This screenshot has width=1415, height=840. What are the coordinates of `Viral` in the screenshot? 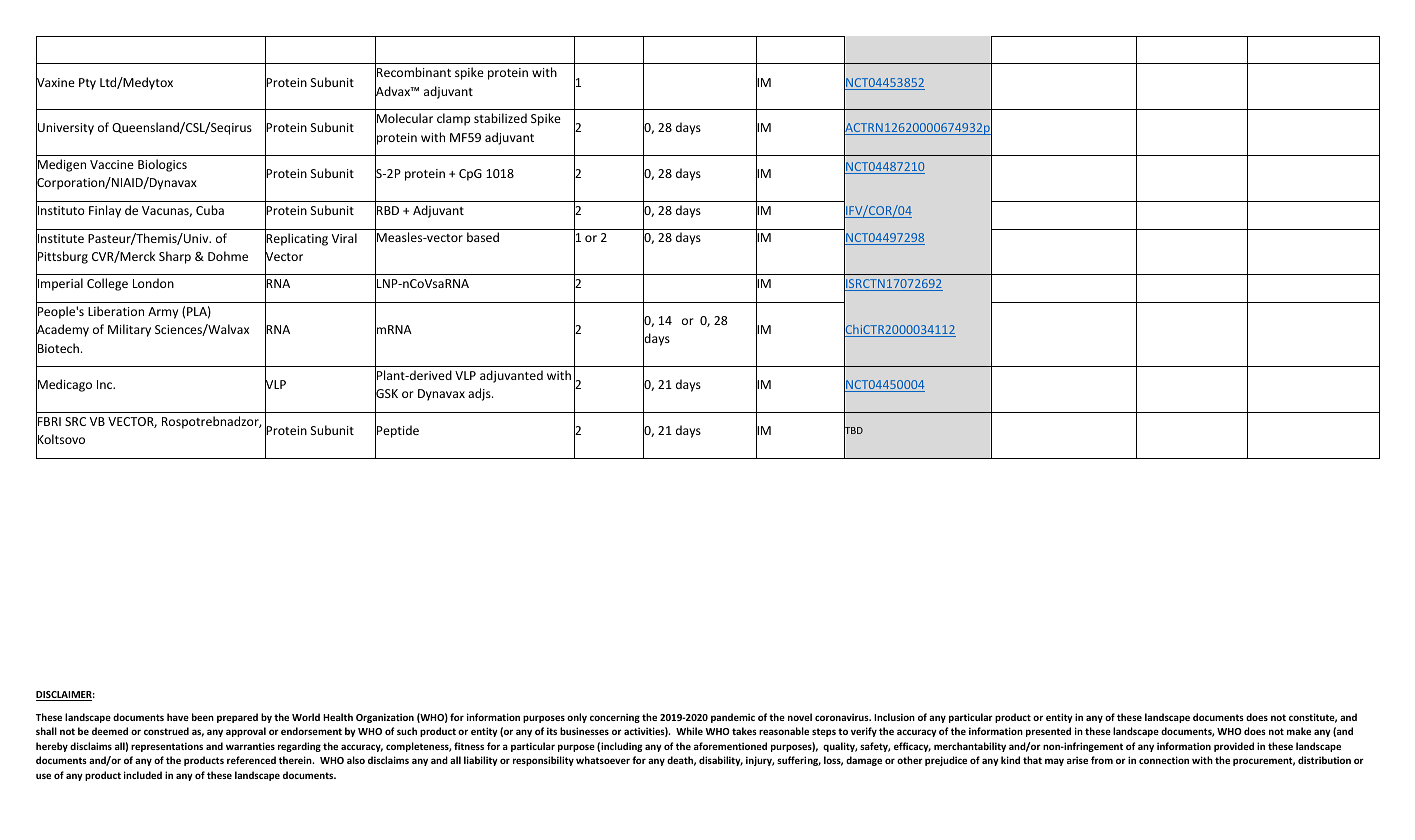 It's located at (344, 238).
